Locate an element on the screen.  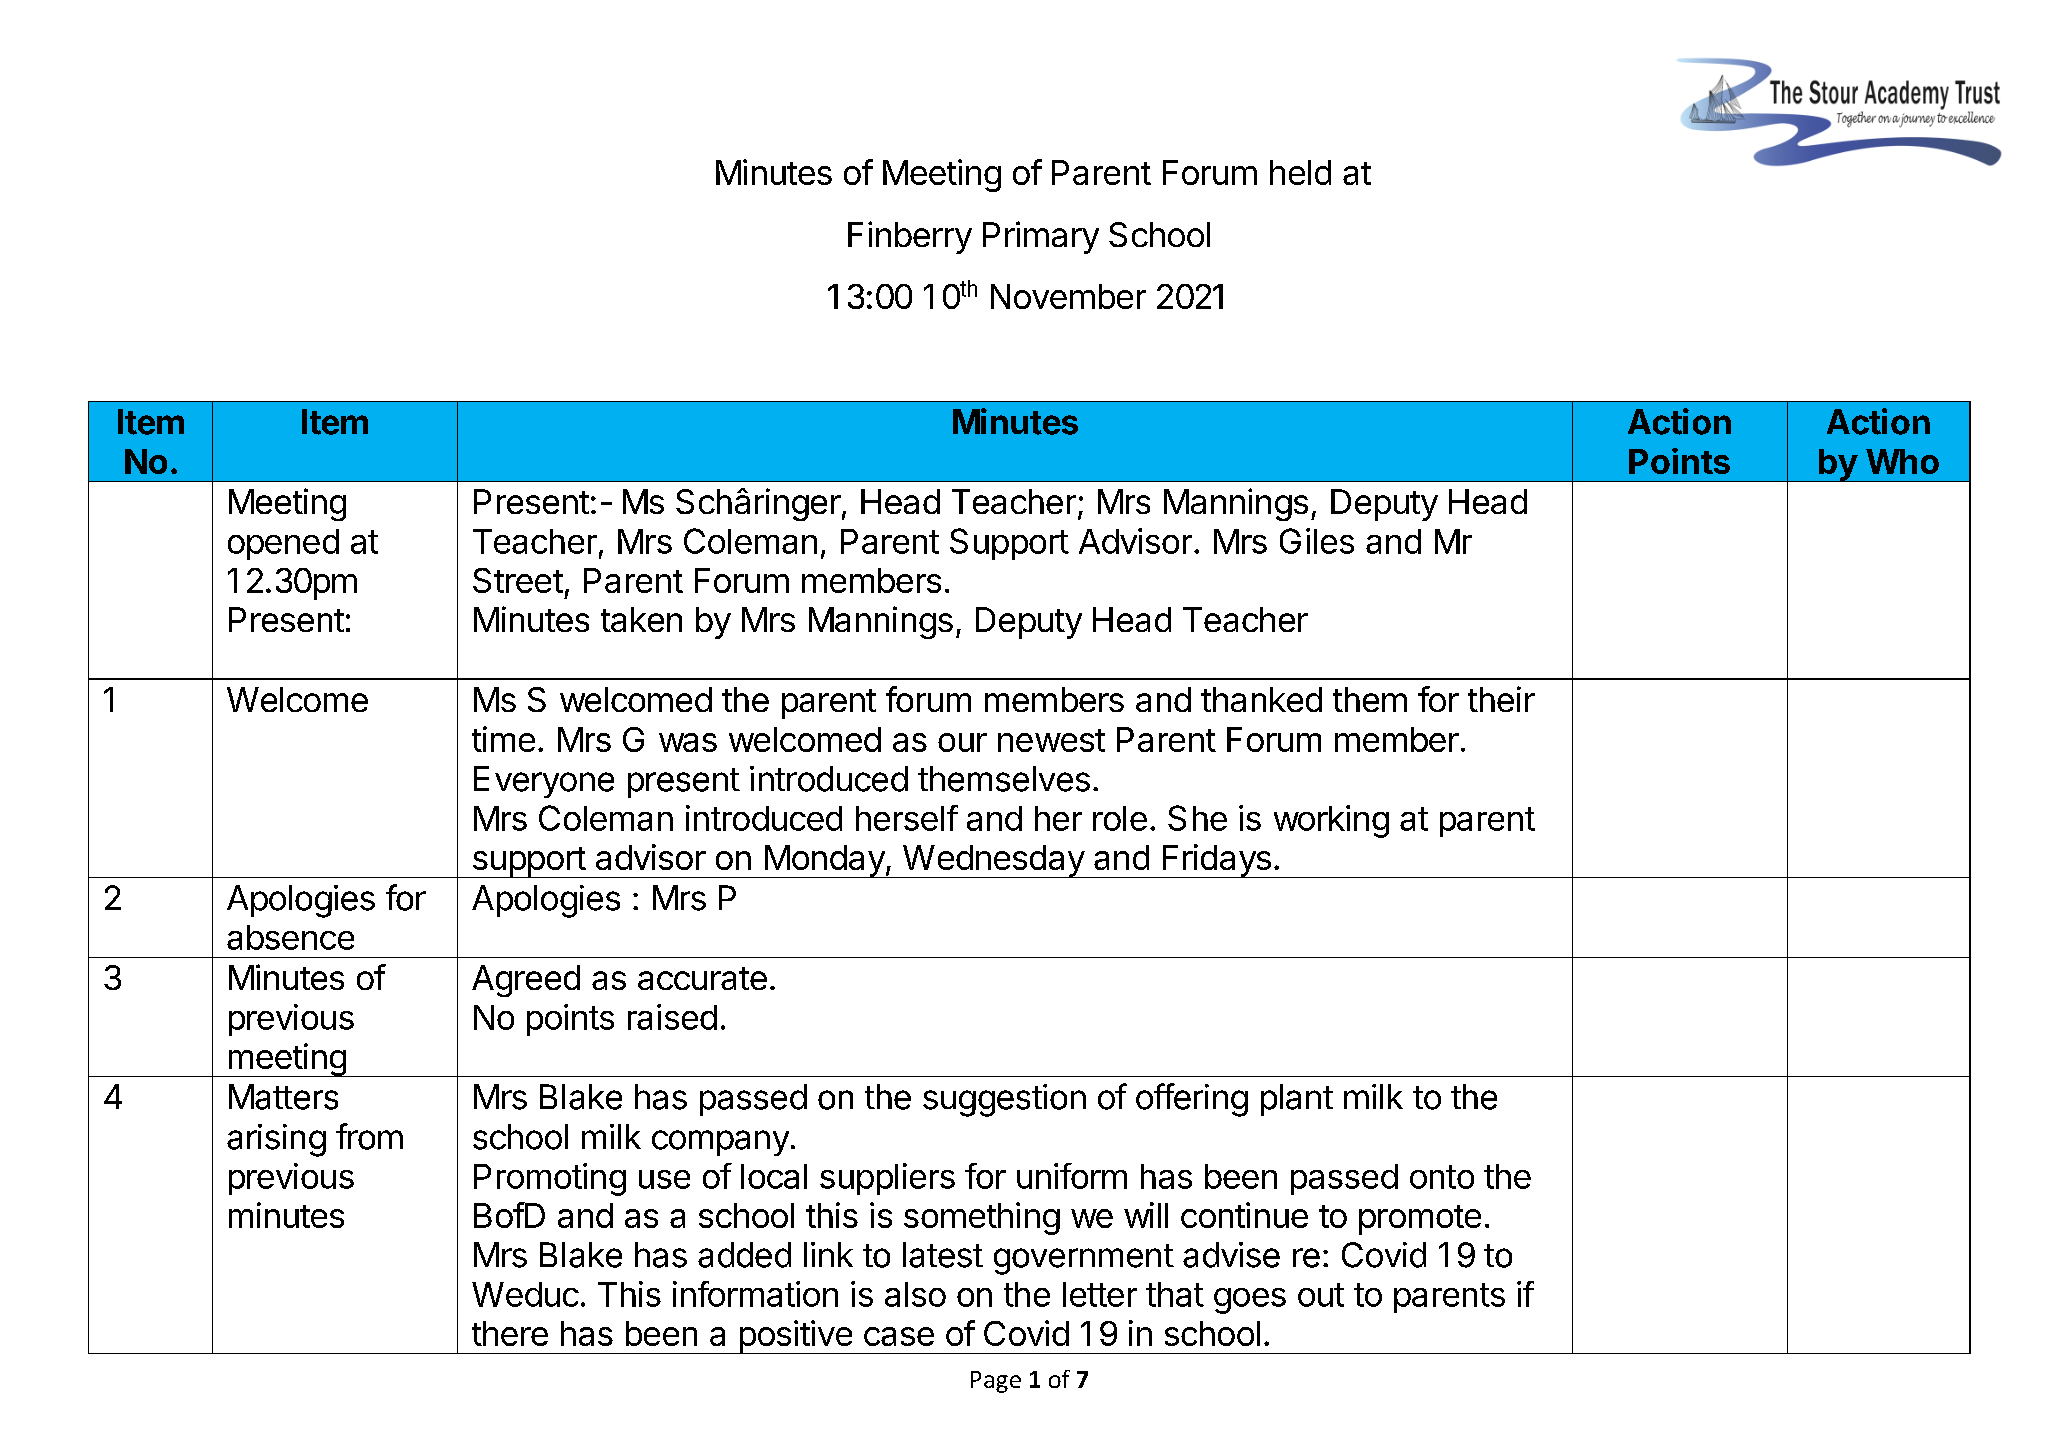
suggestion is located at coordinates (1004, 1100).
